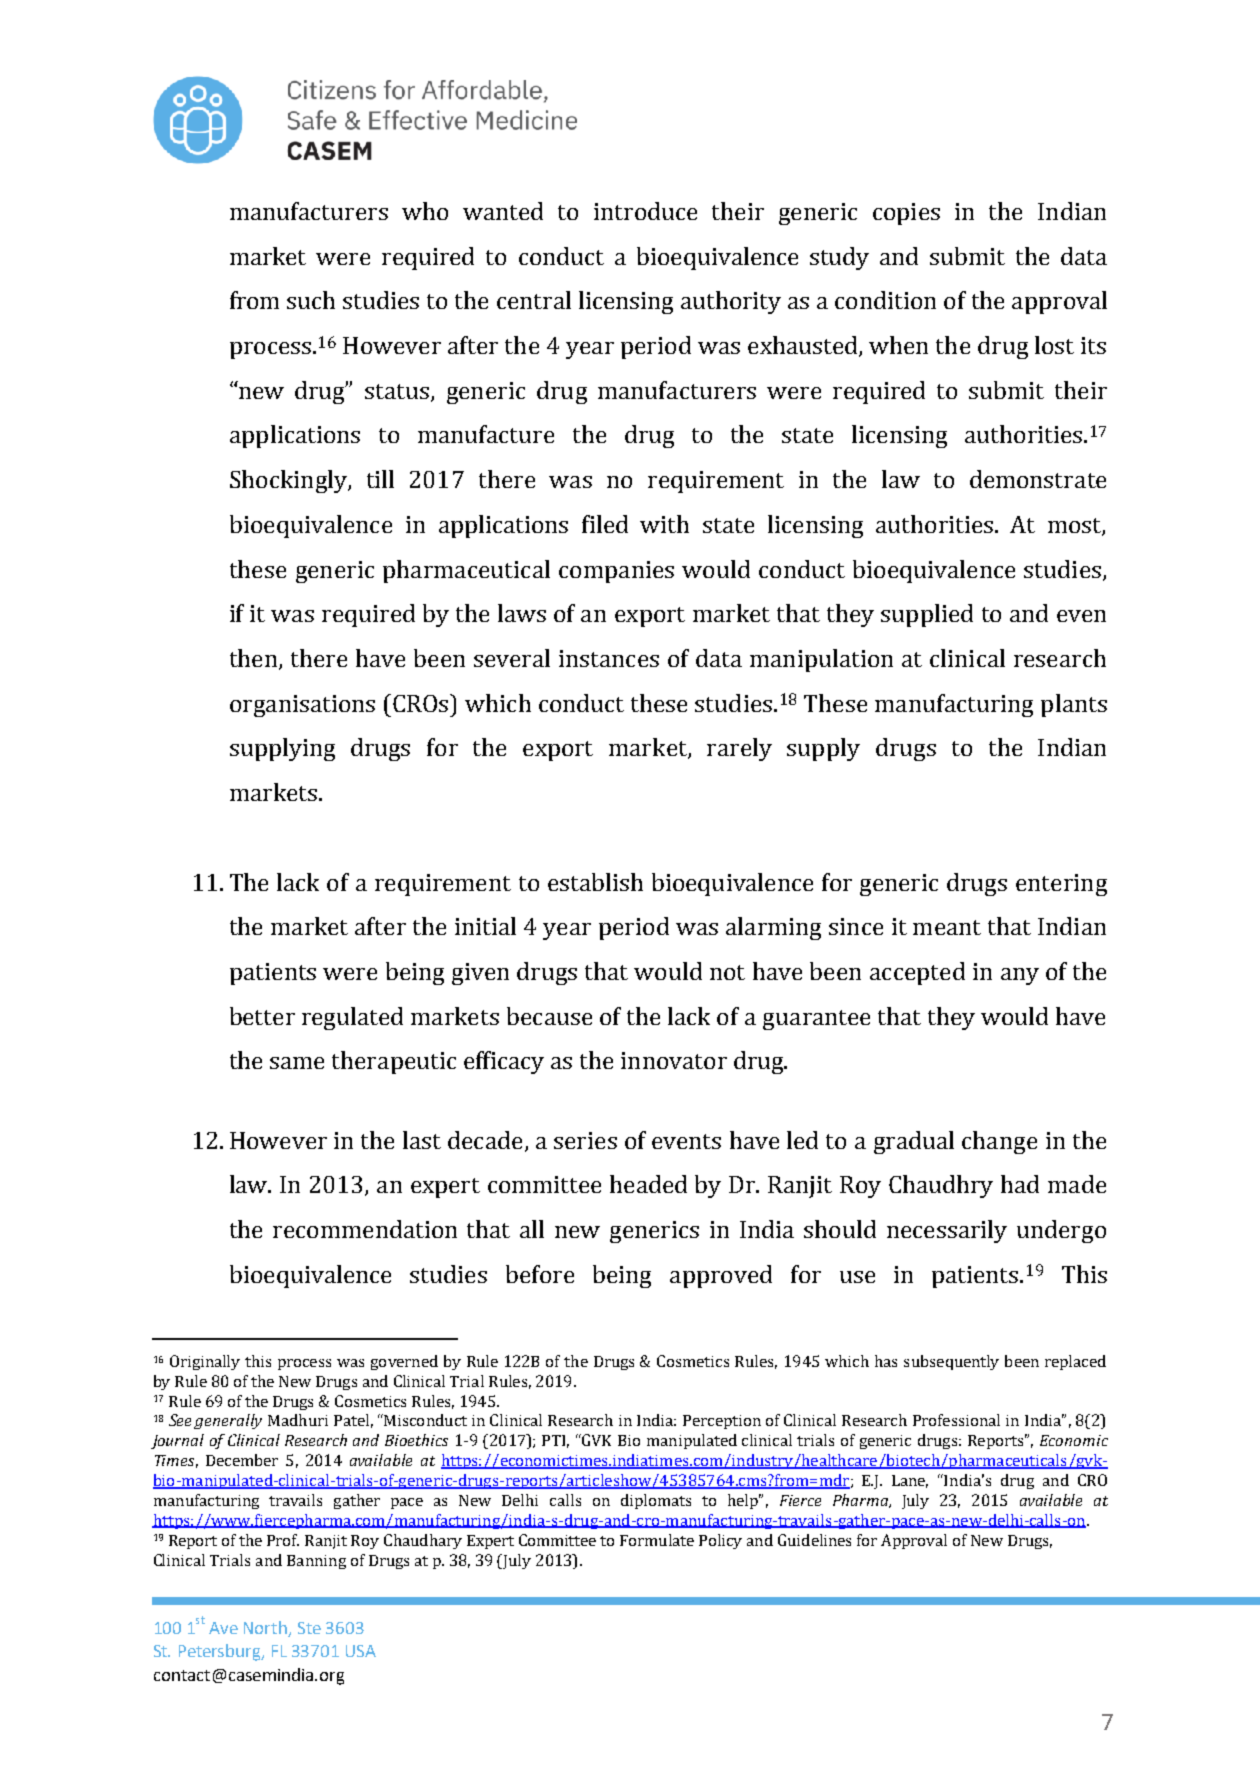  I want to click on Formulate, so click(657, 1540).
